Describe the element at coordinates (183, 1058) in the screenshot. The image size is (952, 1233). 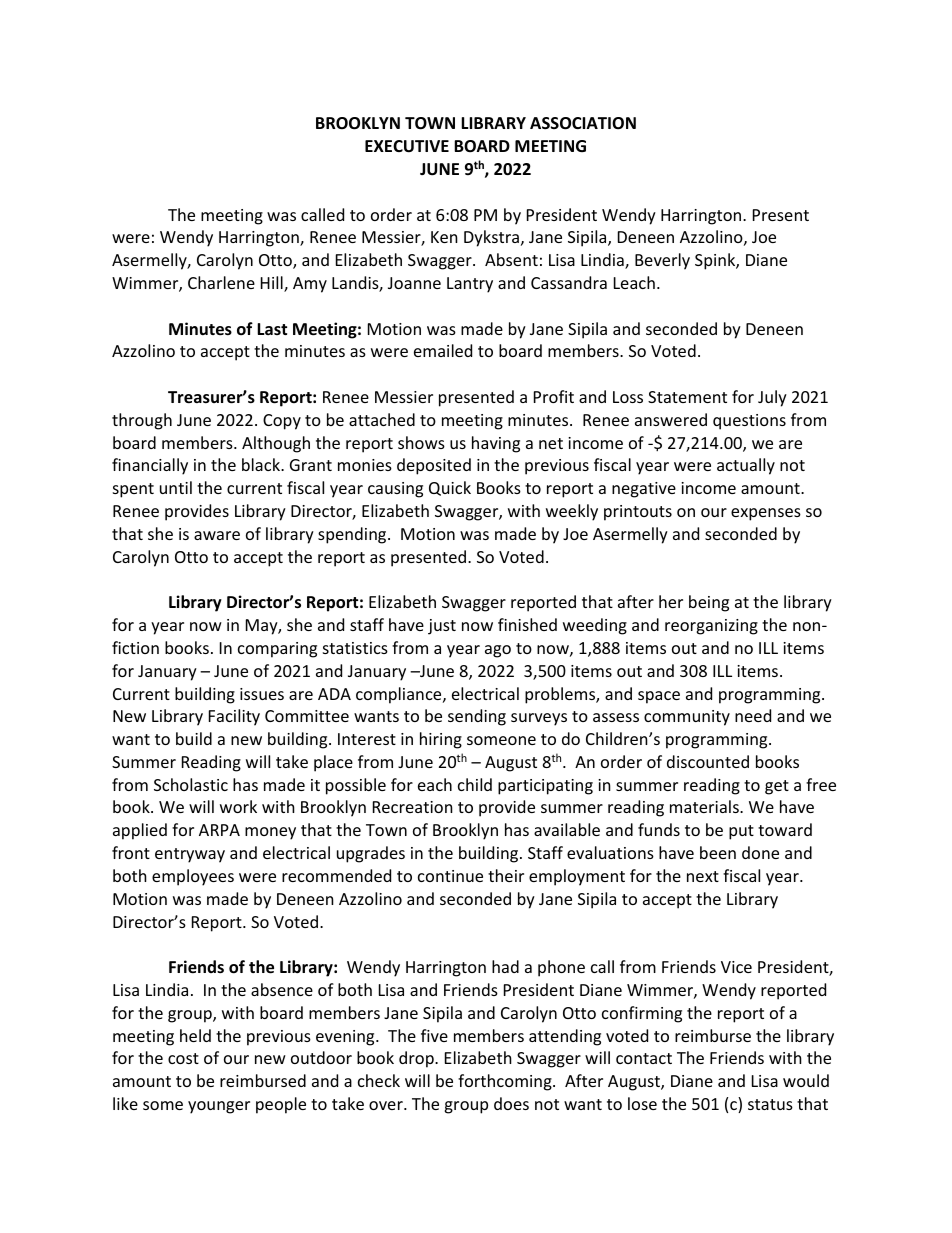
I see `cost` at that location.
